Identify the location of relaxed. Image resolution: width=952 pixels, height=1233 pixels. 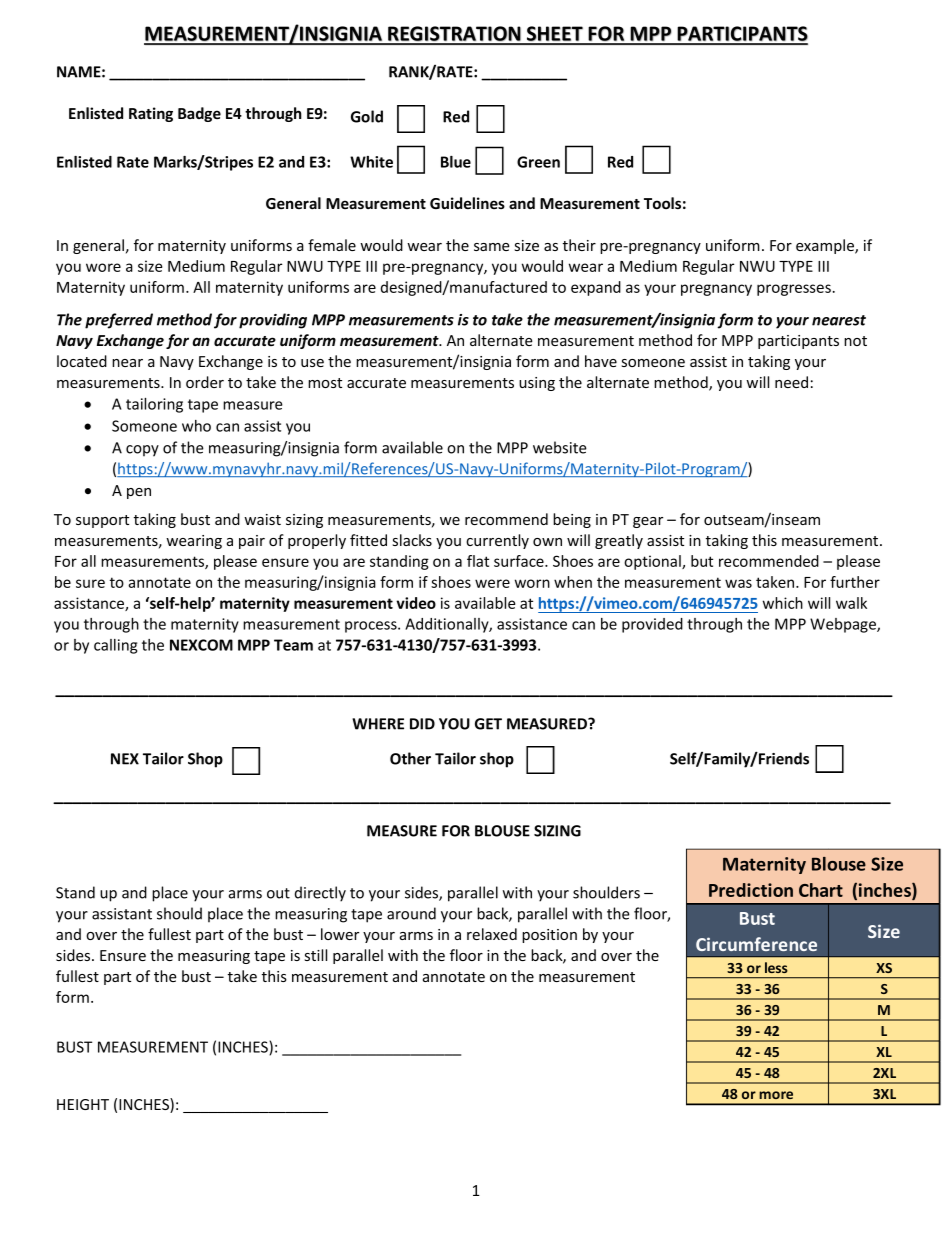
(492, 934).
